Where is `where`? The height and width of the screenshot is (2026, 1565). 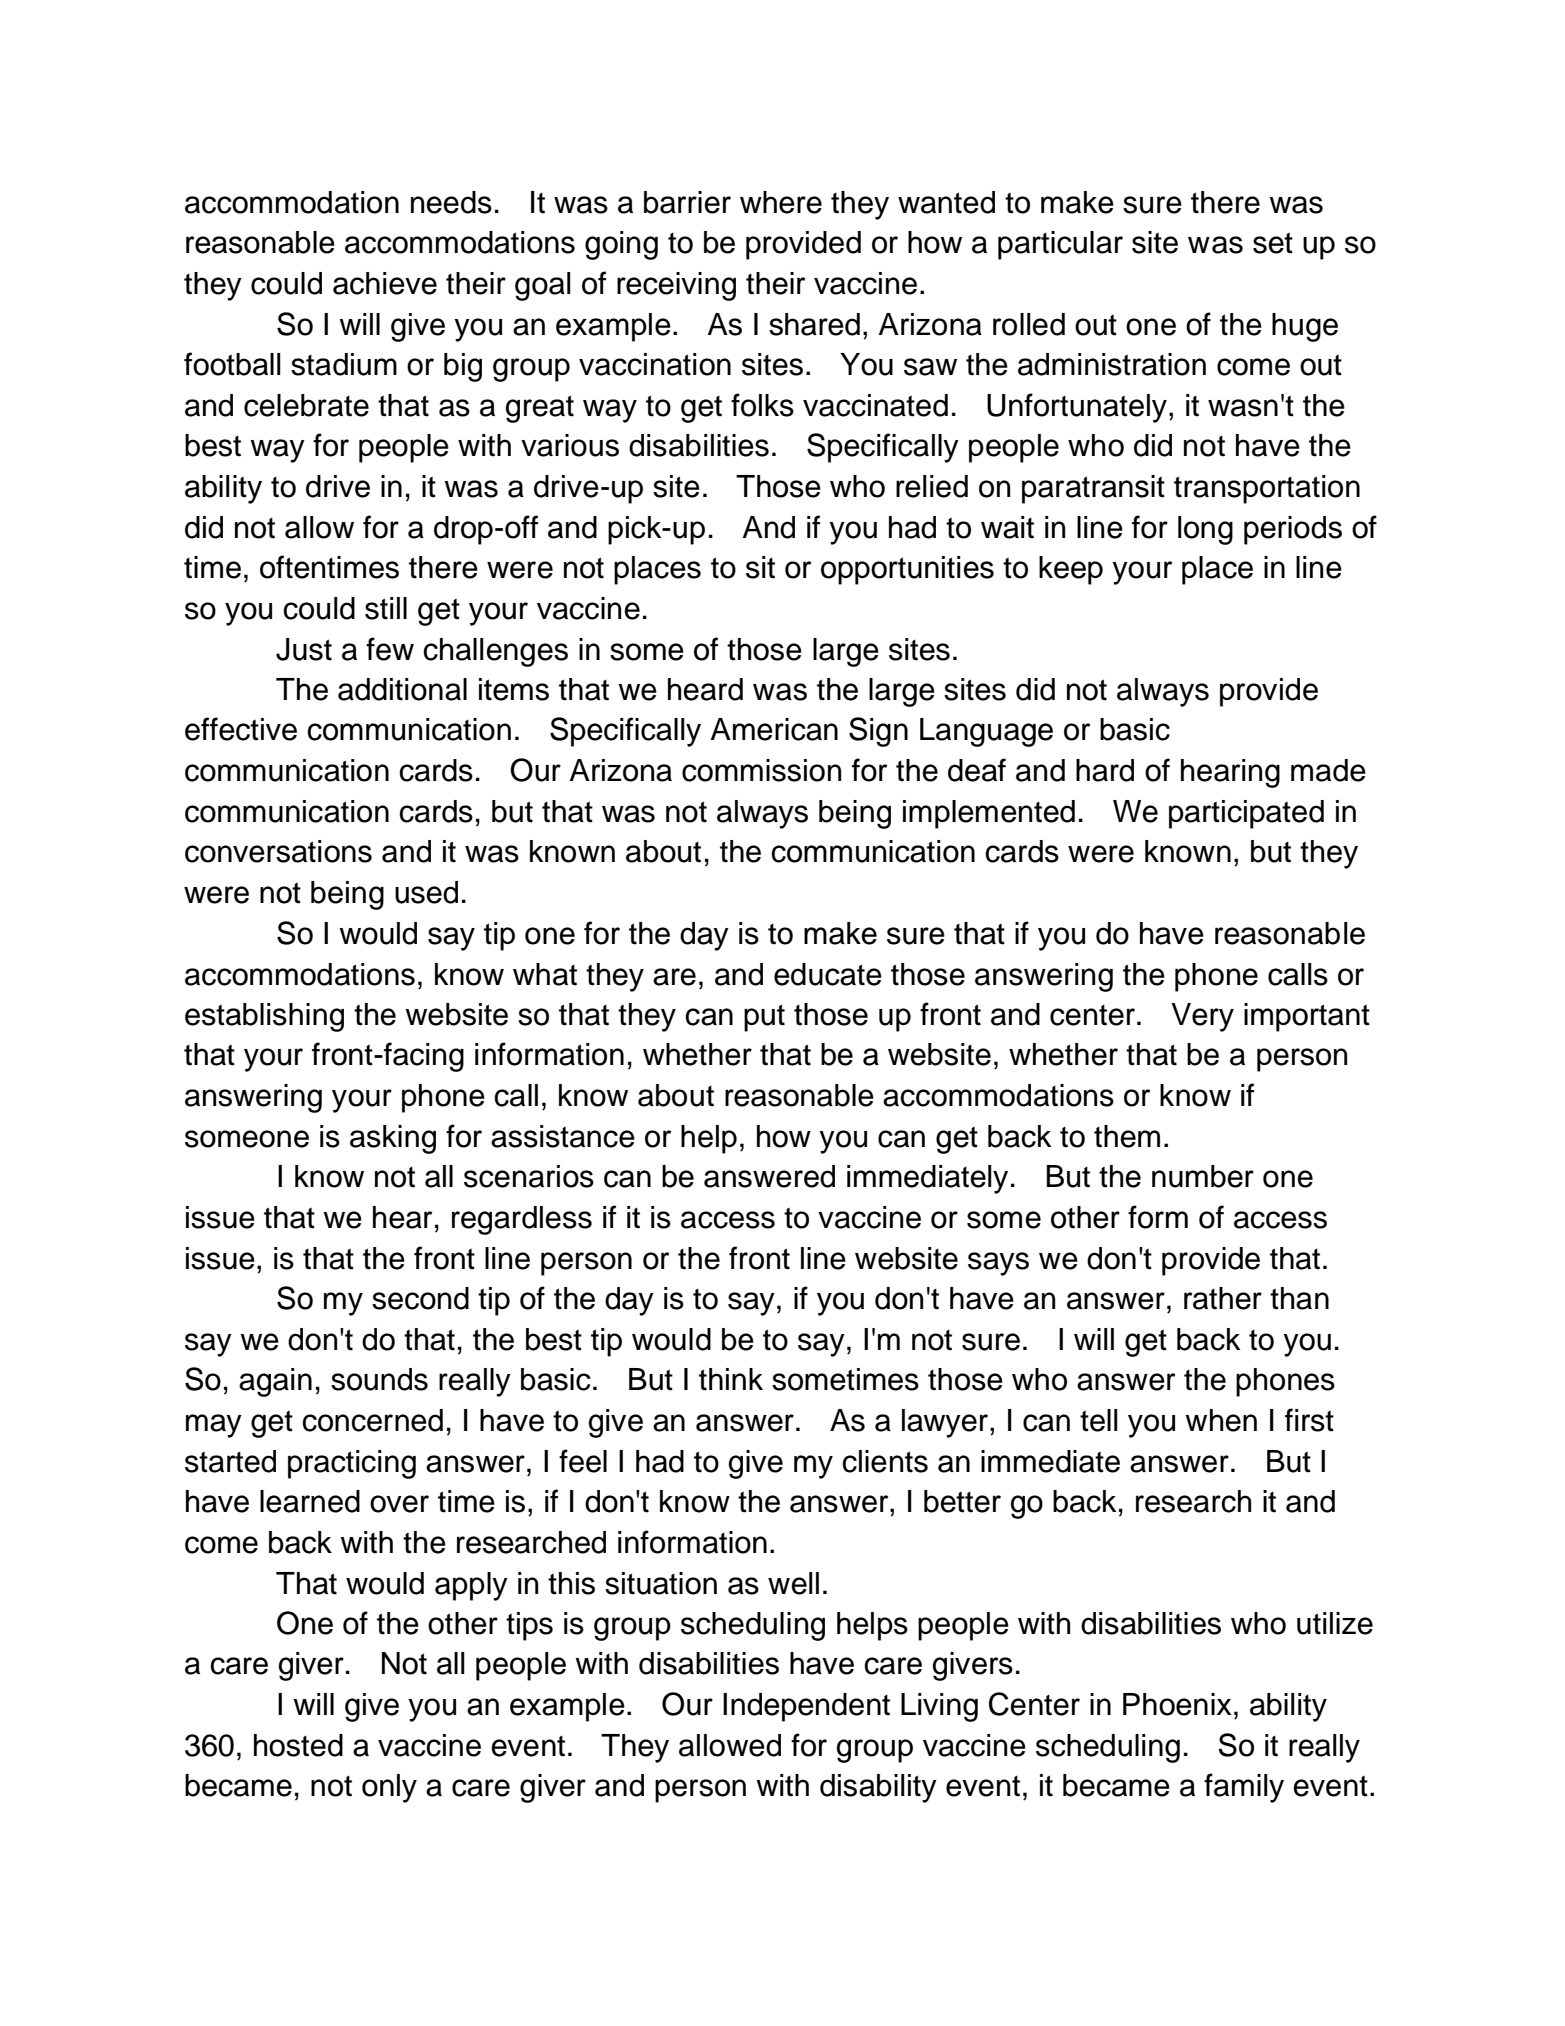 where is located at coordinates (781, 202).
